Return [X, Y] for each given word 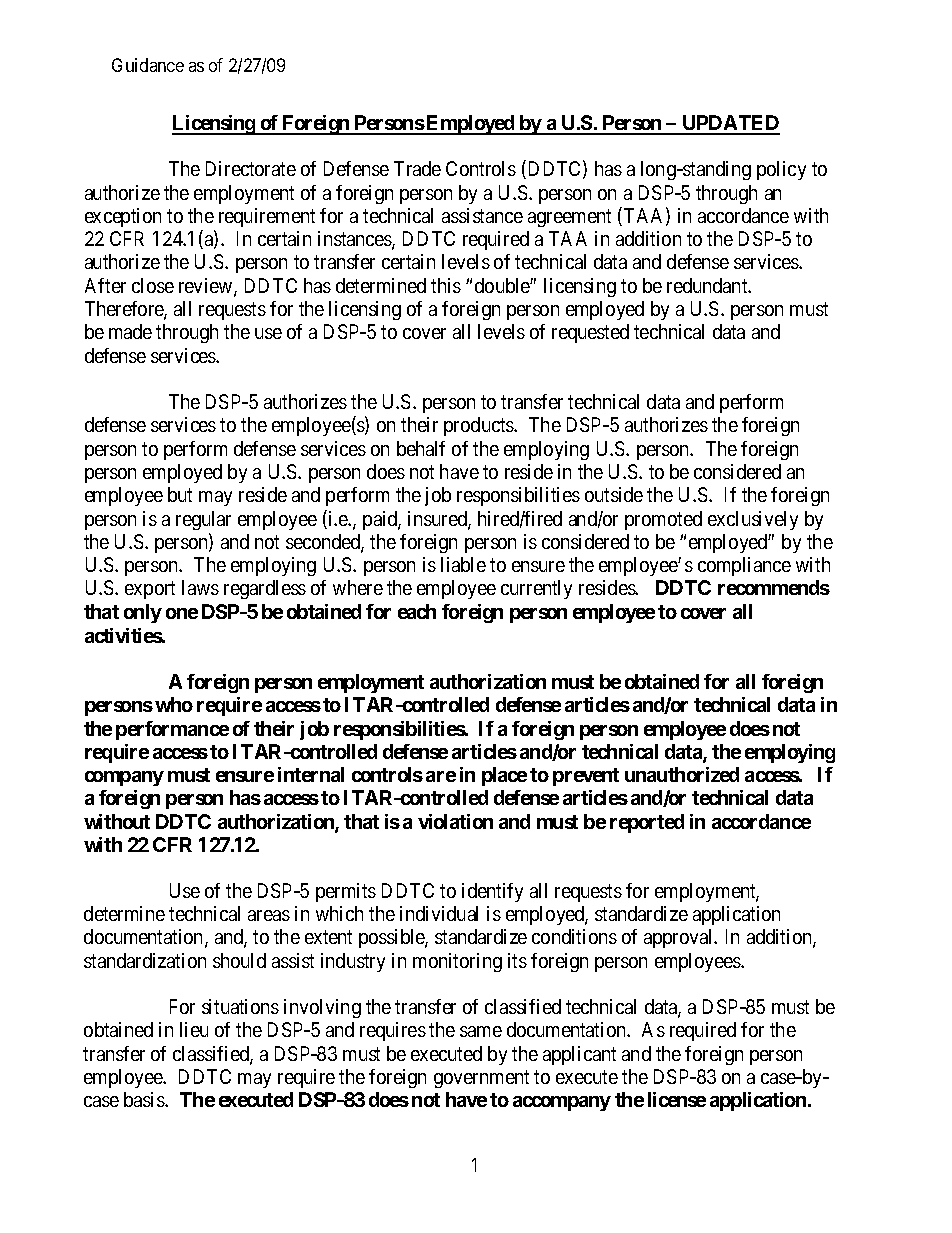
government [481, 1079]
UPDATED [730, 124]
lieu [194, 1029]
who [174, 704]
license [677, 1099]
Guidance [148, 65]
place [504, 776]
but [180, 494]
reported [647, 823]
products [479, 426]
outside [614, 494]
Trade [417, 168]
